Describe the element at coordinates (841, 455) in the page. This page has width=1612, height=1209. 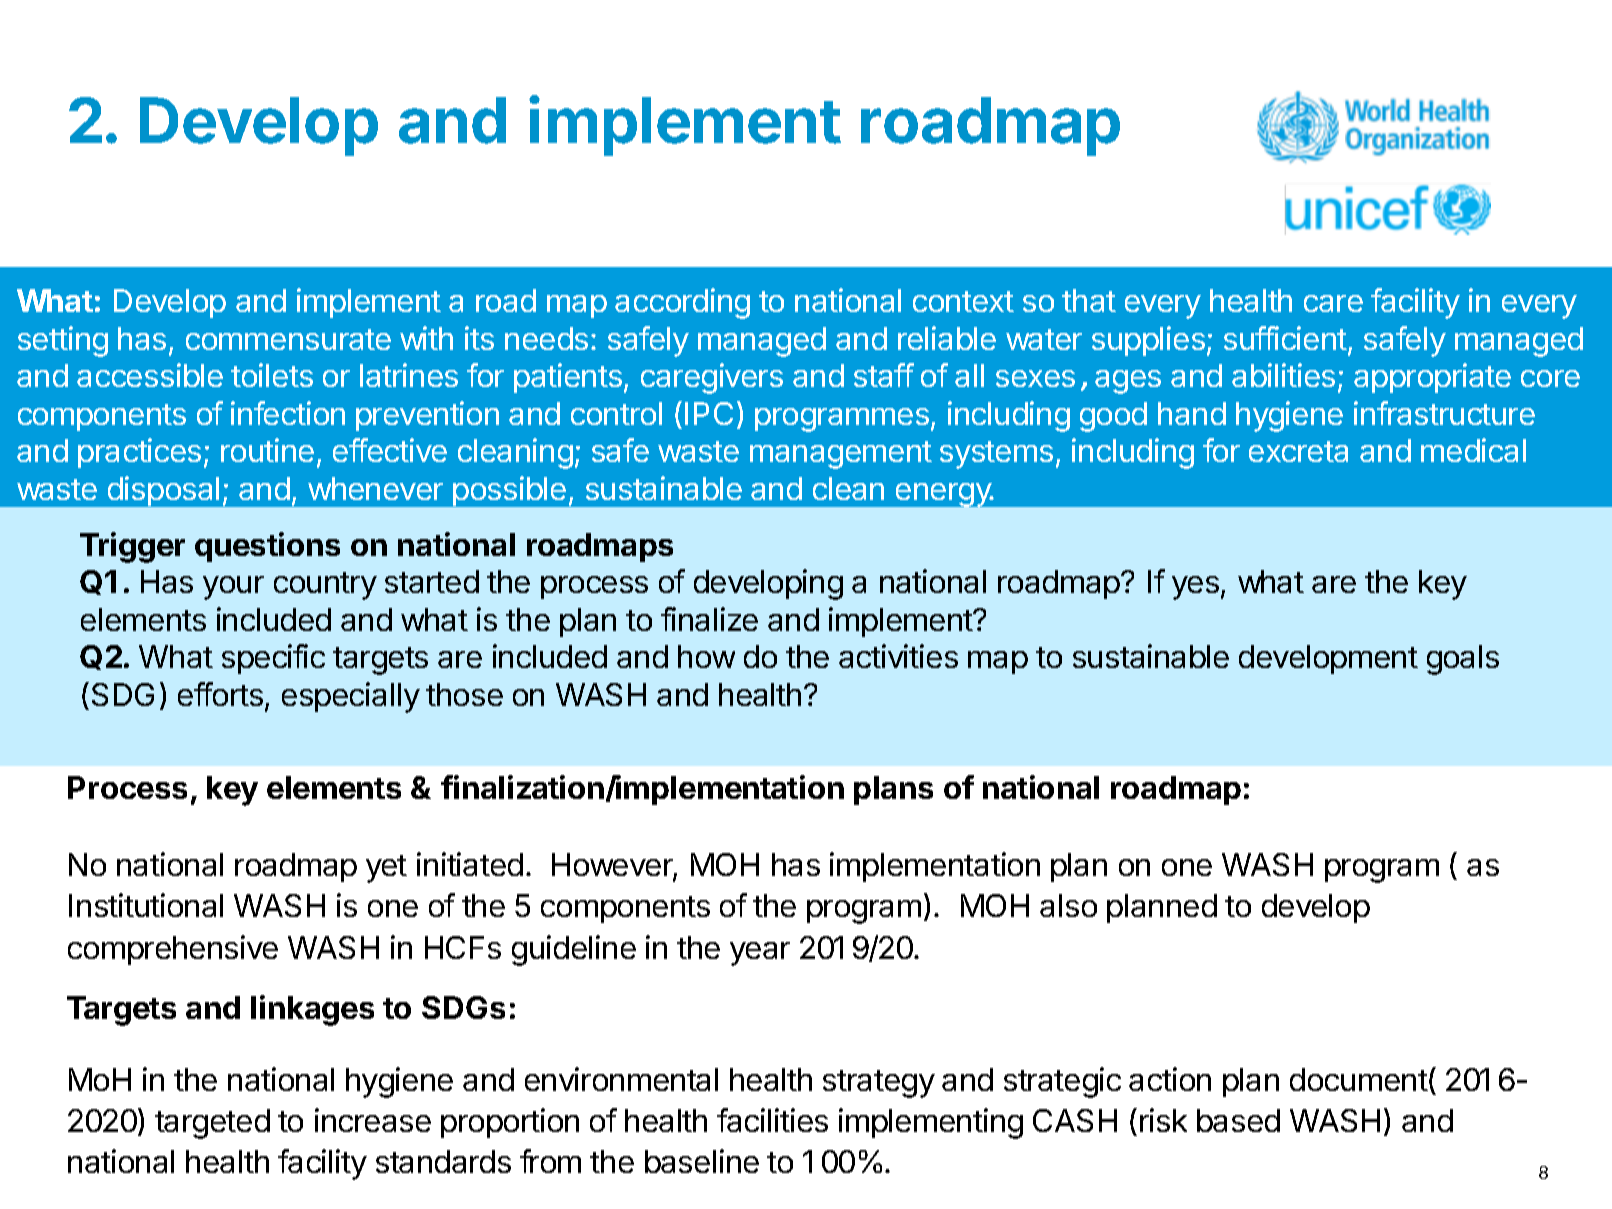
I see `management` at that location.
